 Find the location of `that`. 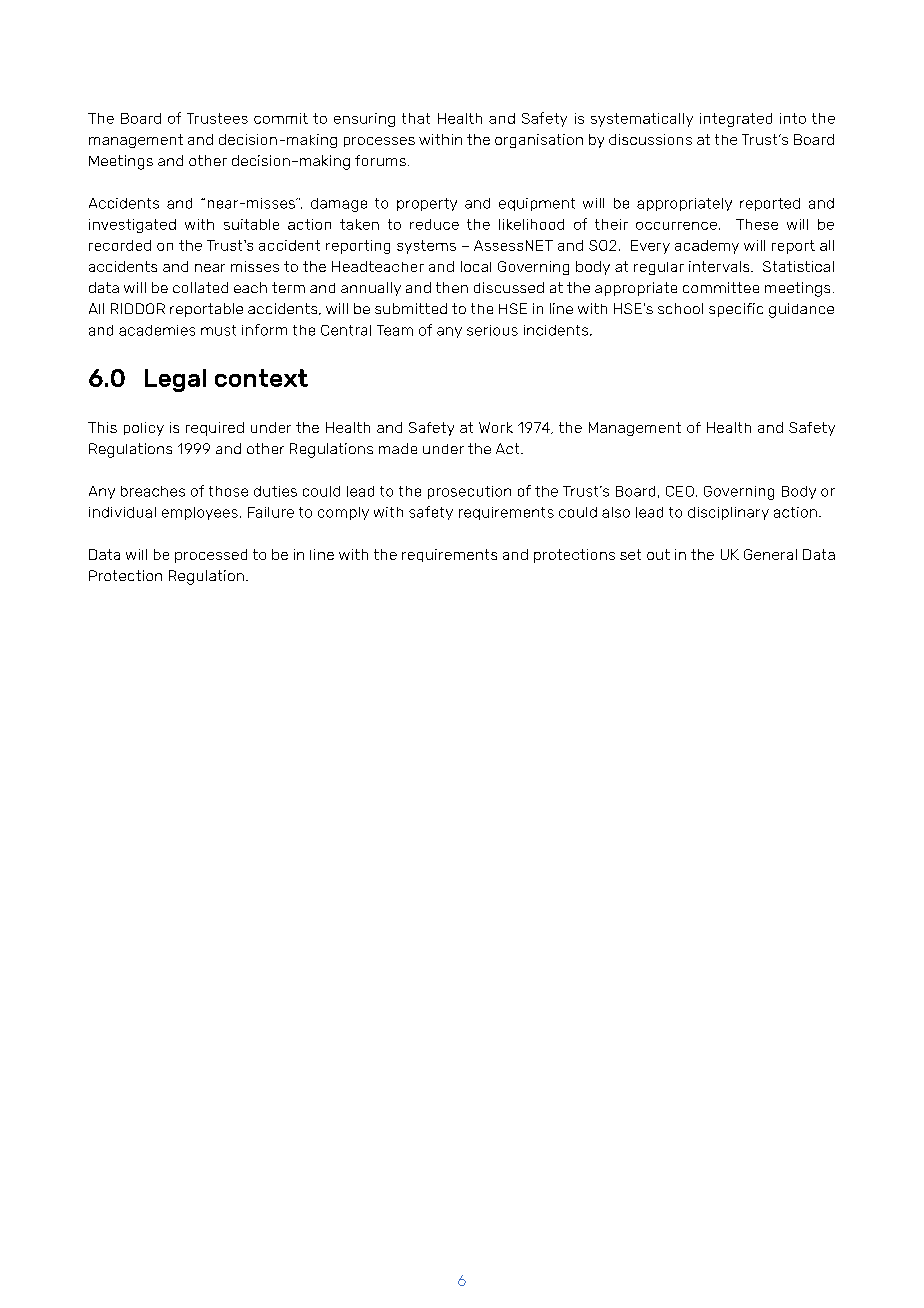

that is located at coordinates (416, 118).
